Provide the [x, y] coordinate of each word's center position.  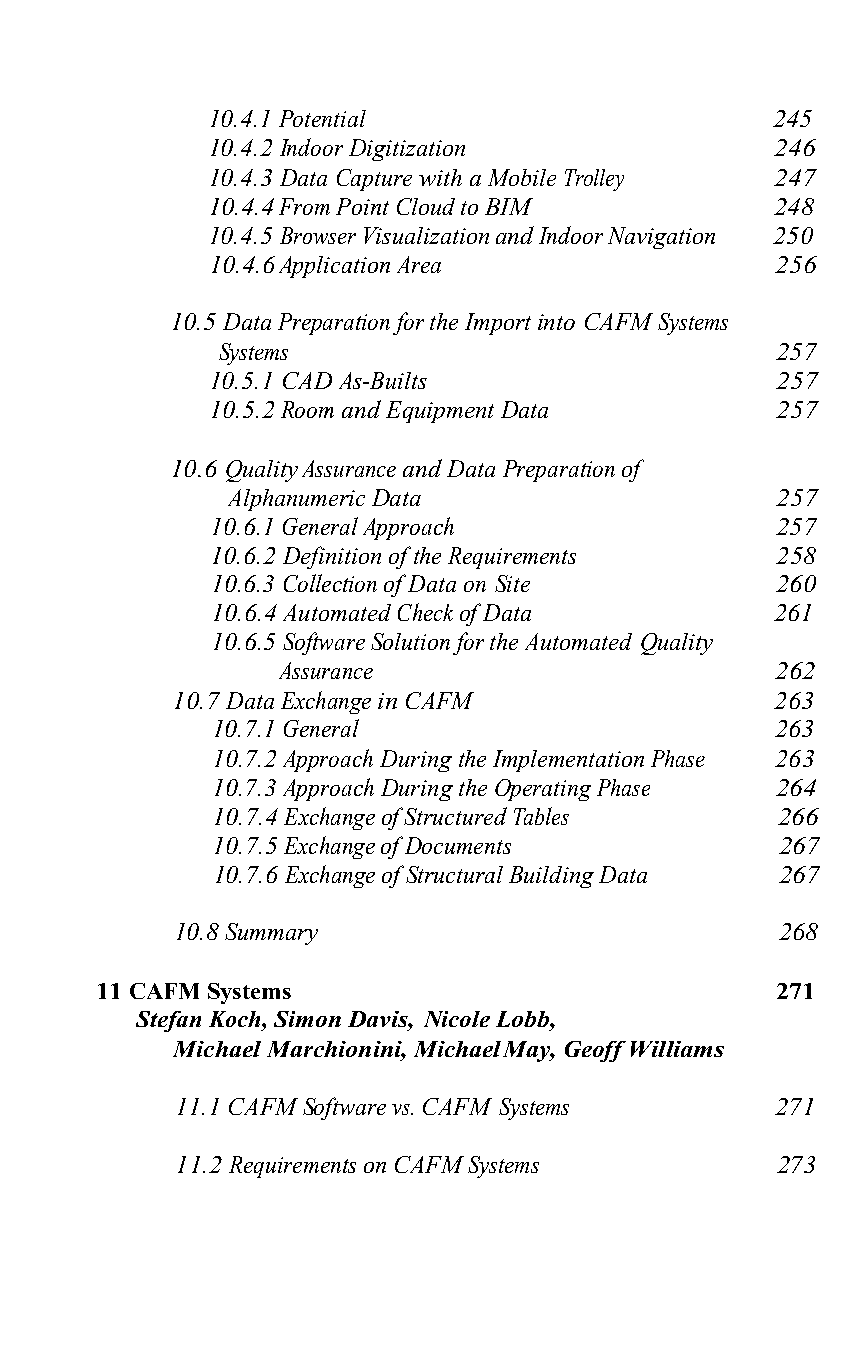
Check [425, 612]
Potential [322, 118]
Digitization [407, 150]
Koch [236, 1019]
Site [512, 583]
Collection [330, 583]
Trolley [594, 180]
